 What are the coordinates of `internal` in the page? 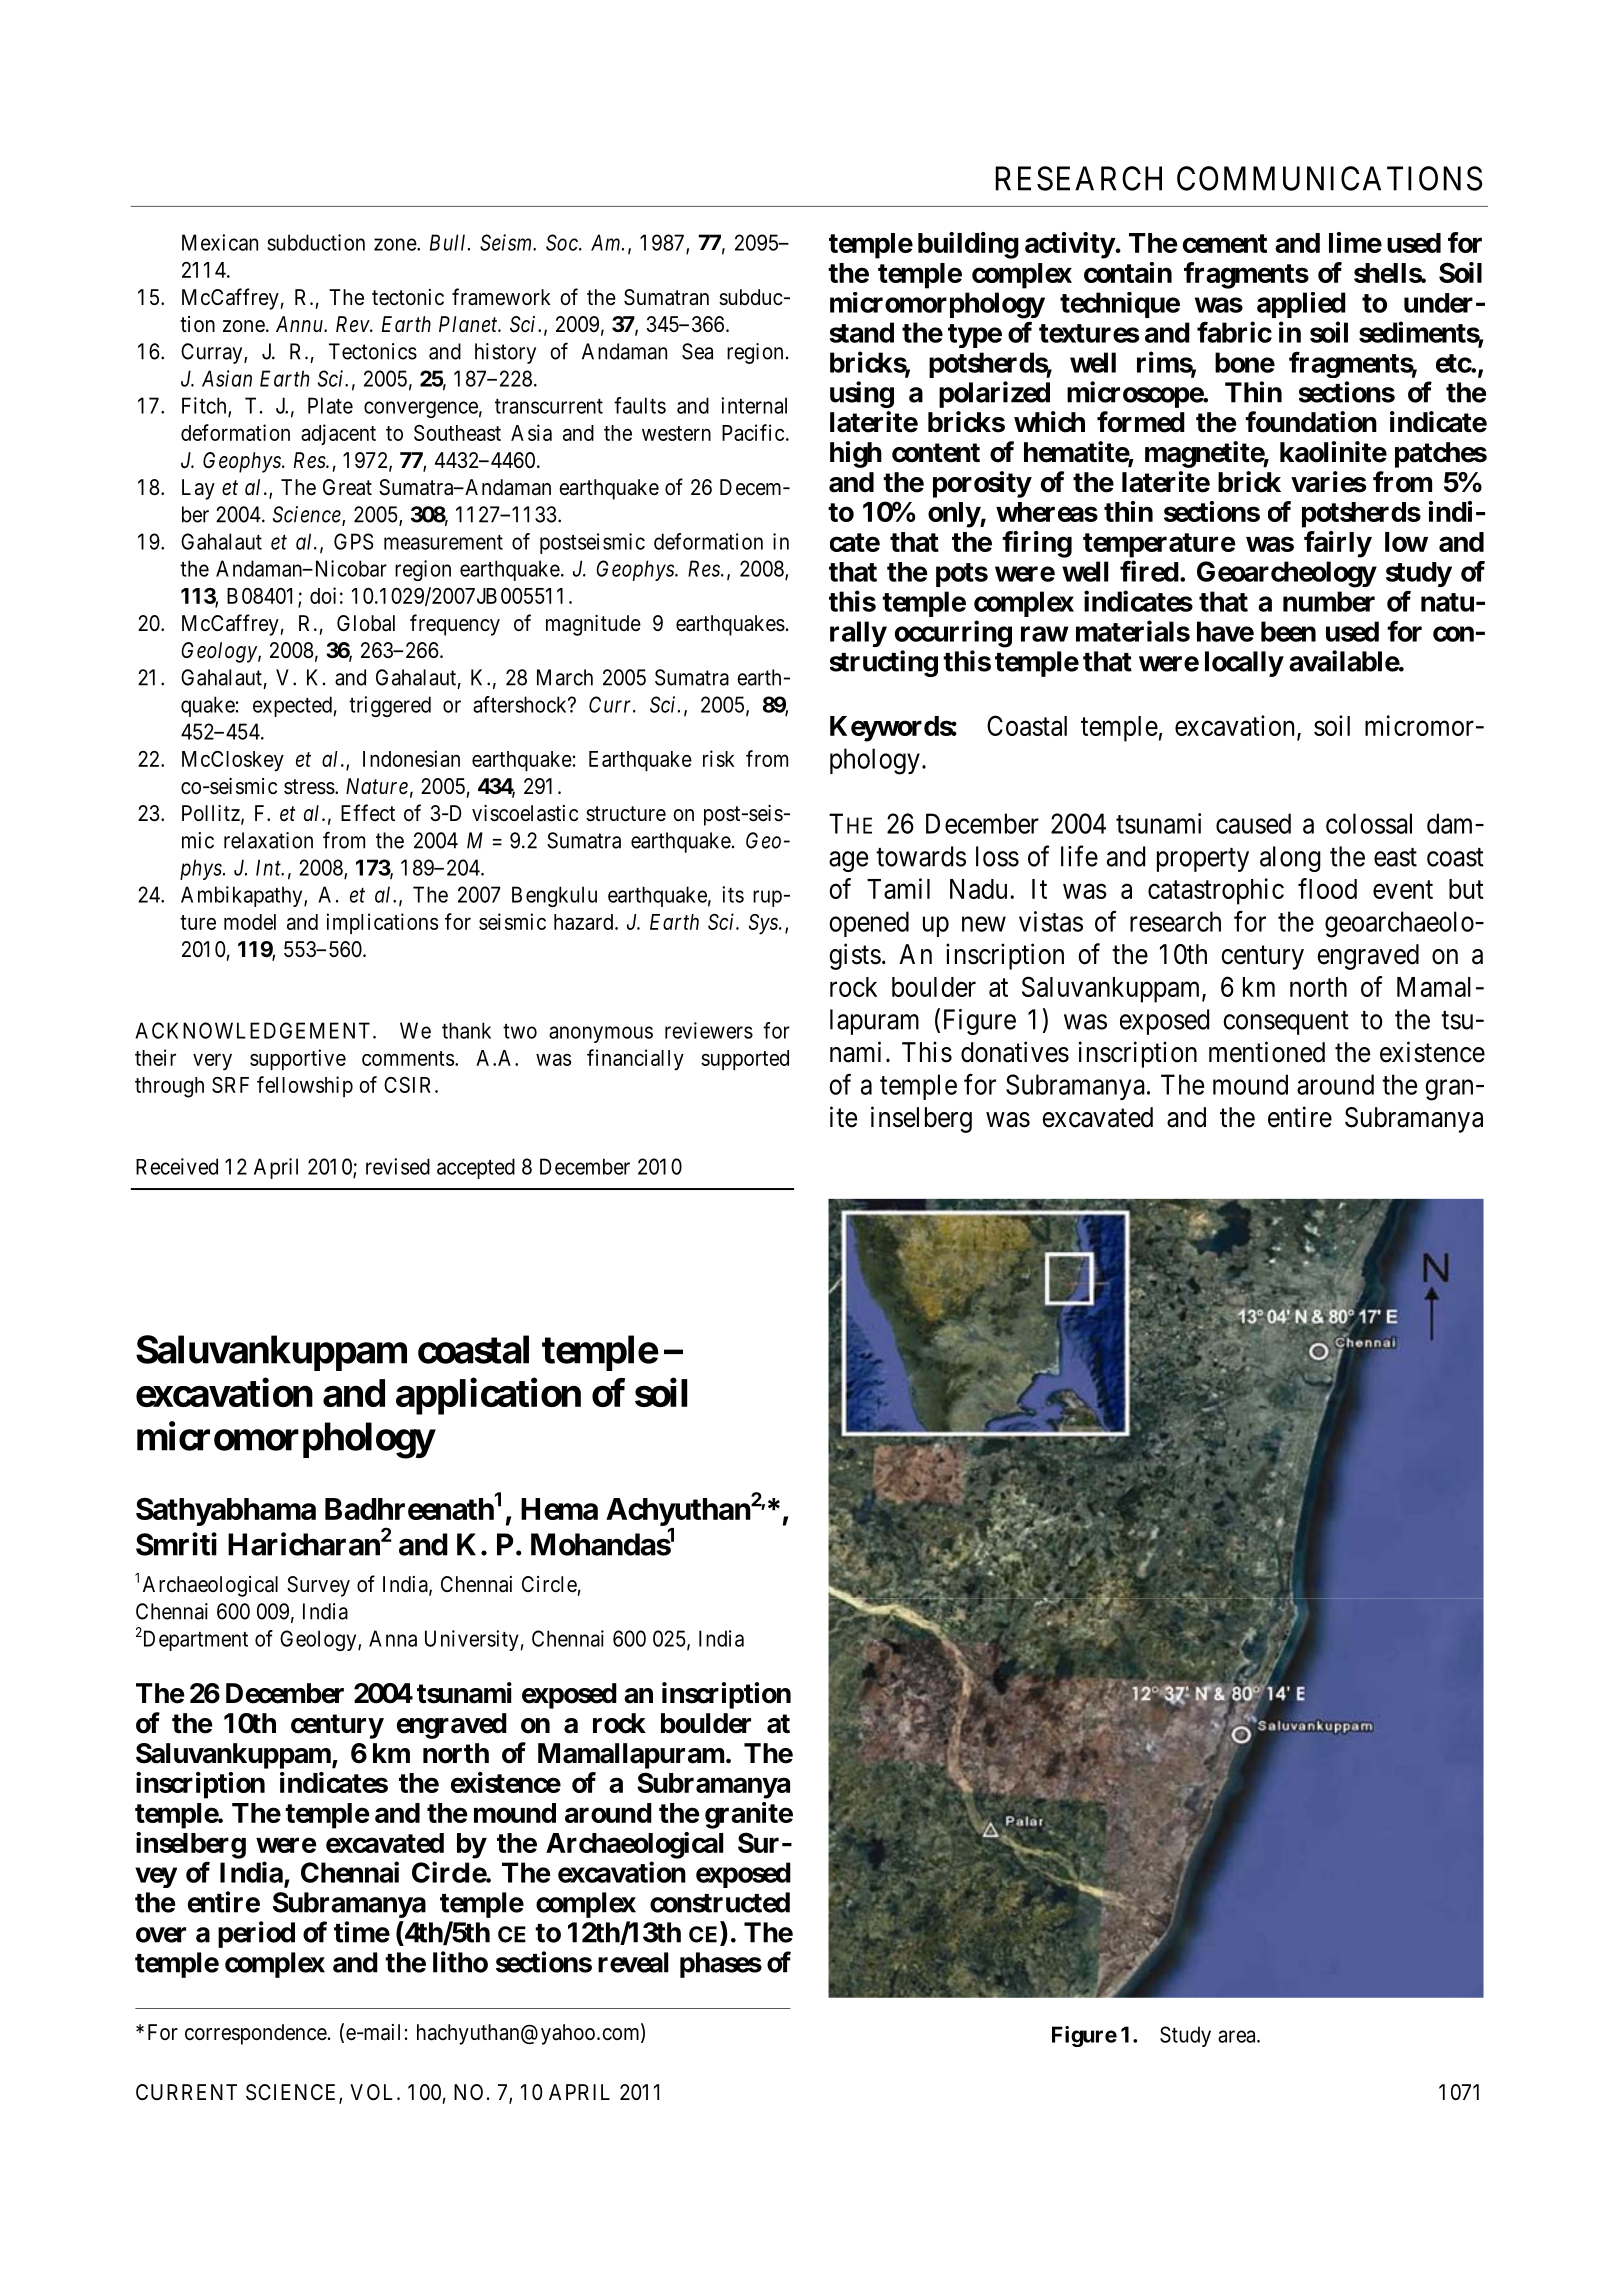 It's located at (754, 405).
